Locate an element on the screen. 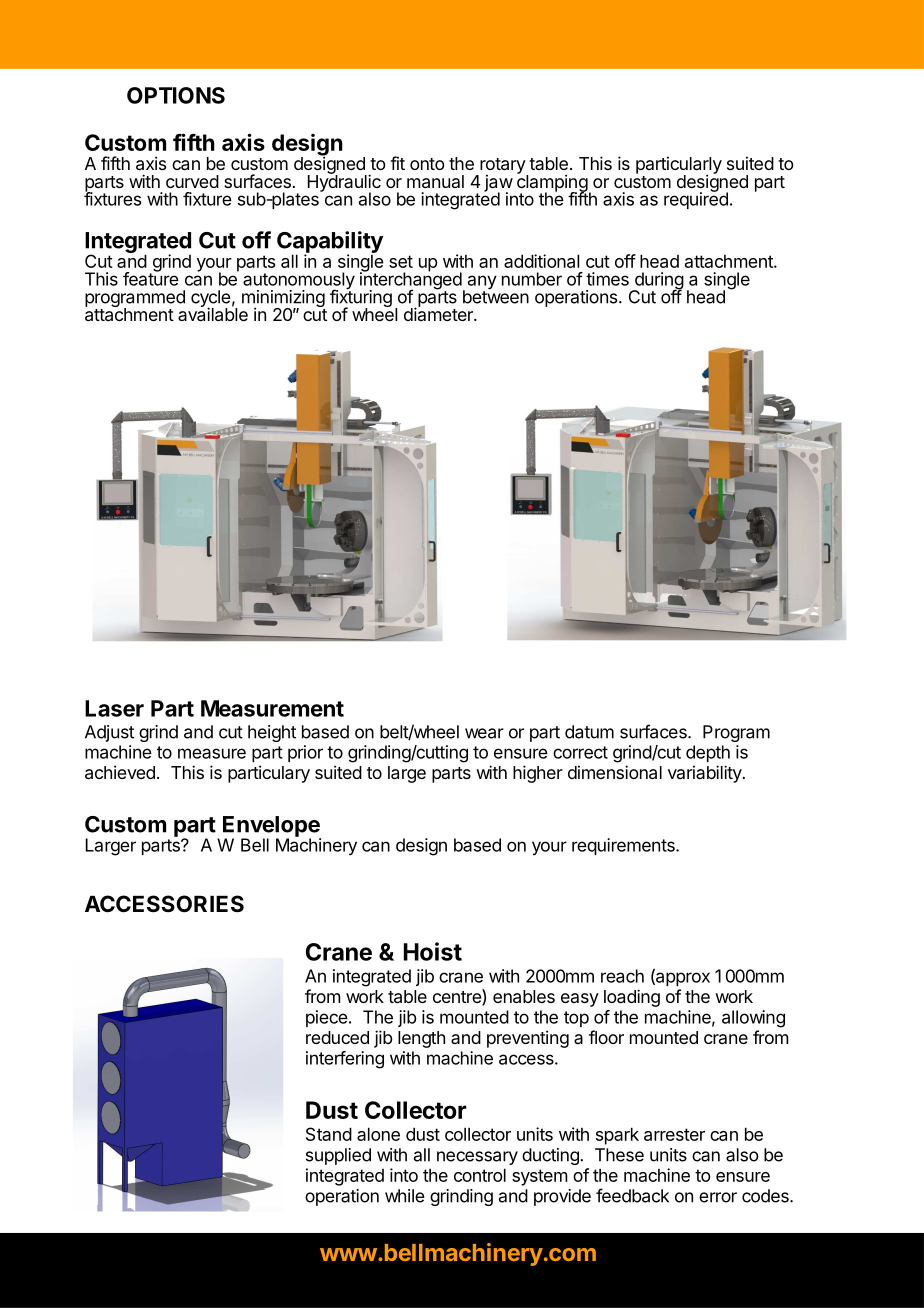 Image resolution: width=924 pixels, height=1308 pixels. required is located at coordinates (696, 199).
